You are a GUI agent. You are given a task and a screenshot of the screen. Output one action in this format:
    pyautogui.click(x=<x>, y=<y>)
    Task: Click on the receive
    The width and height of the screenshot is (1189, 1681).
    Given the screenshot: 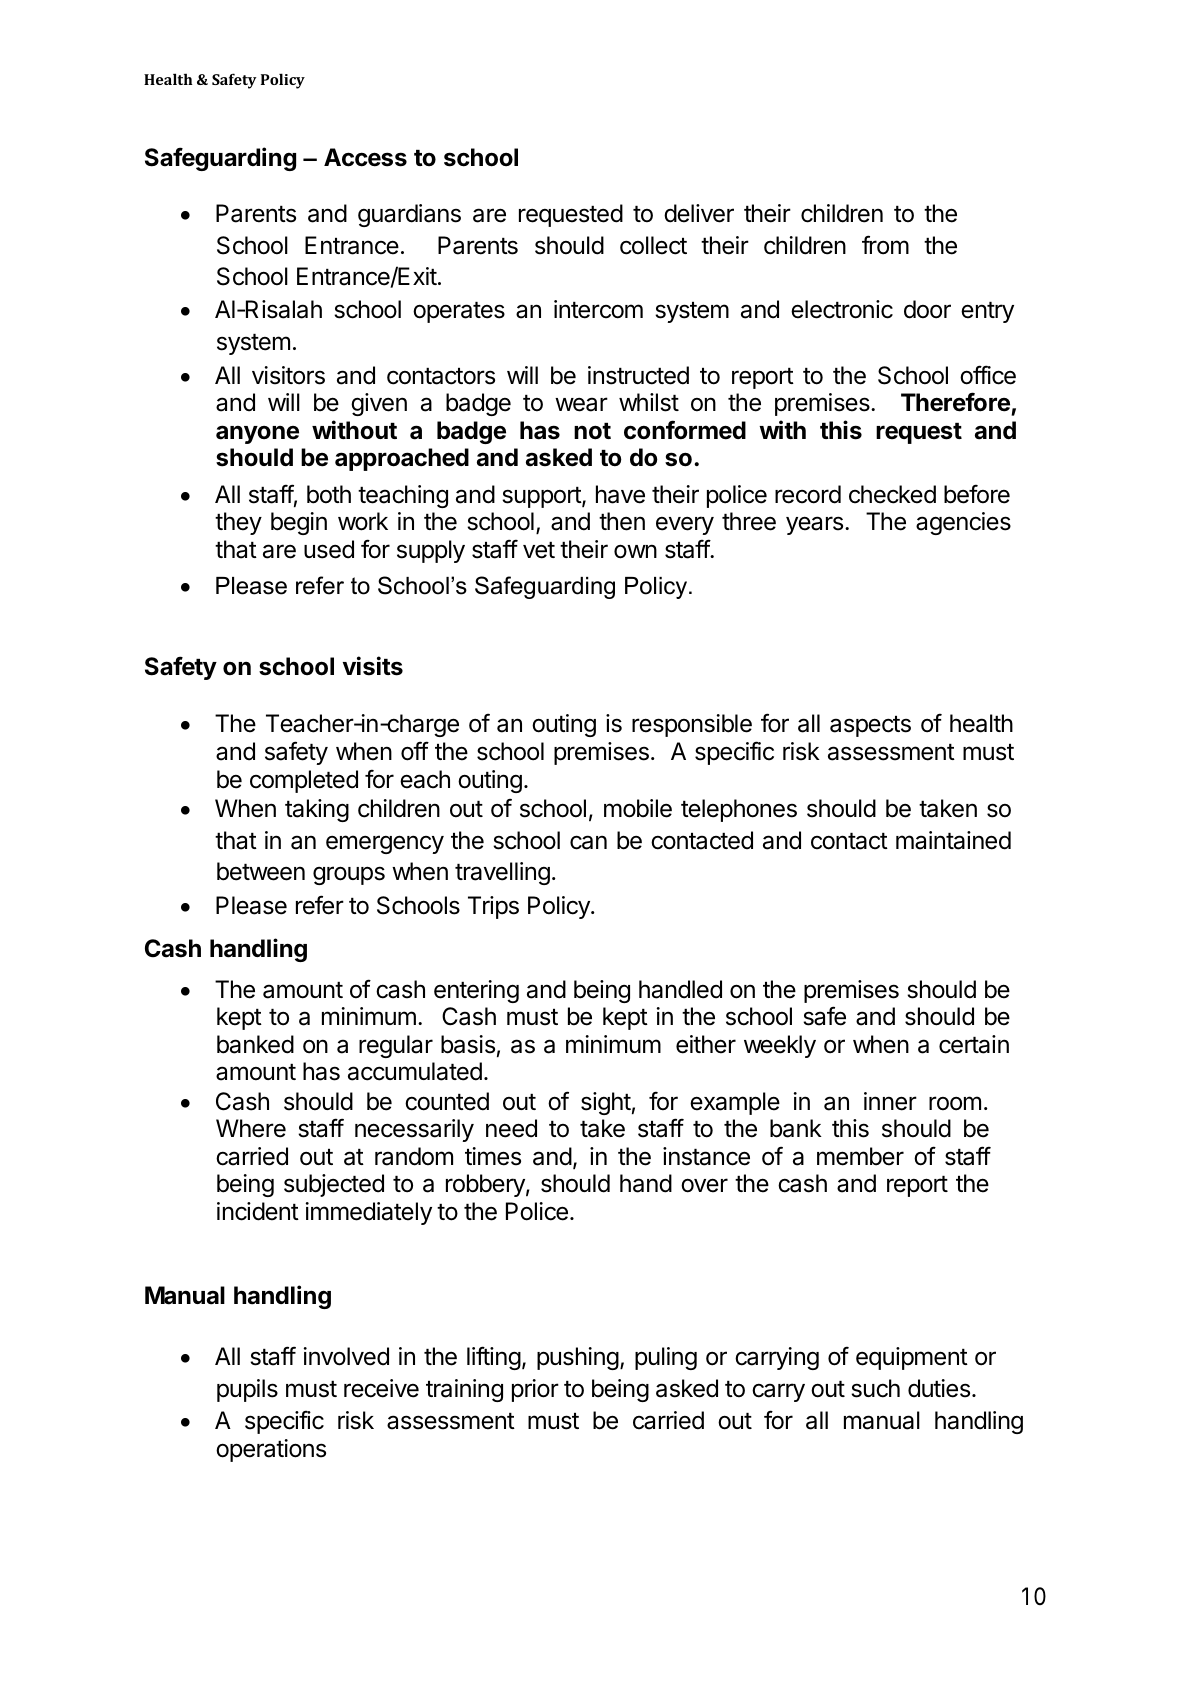 What is the action you would take?
    pyautogui.click(x=381, y=1388)
